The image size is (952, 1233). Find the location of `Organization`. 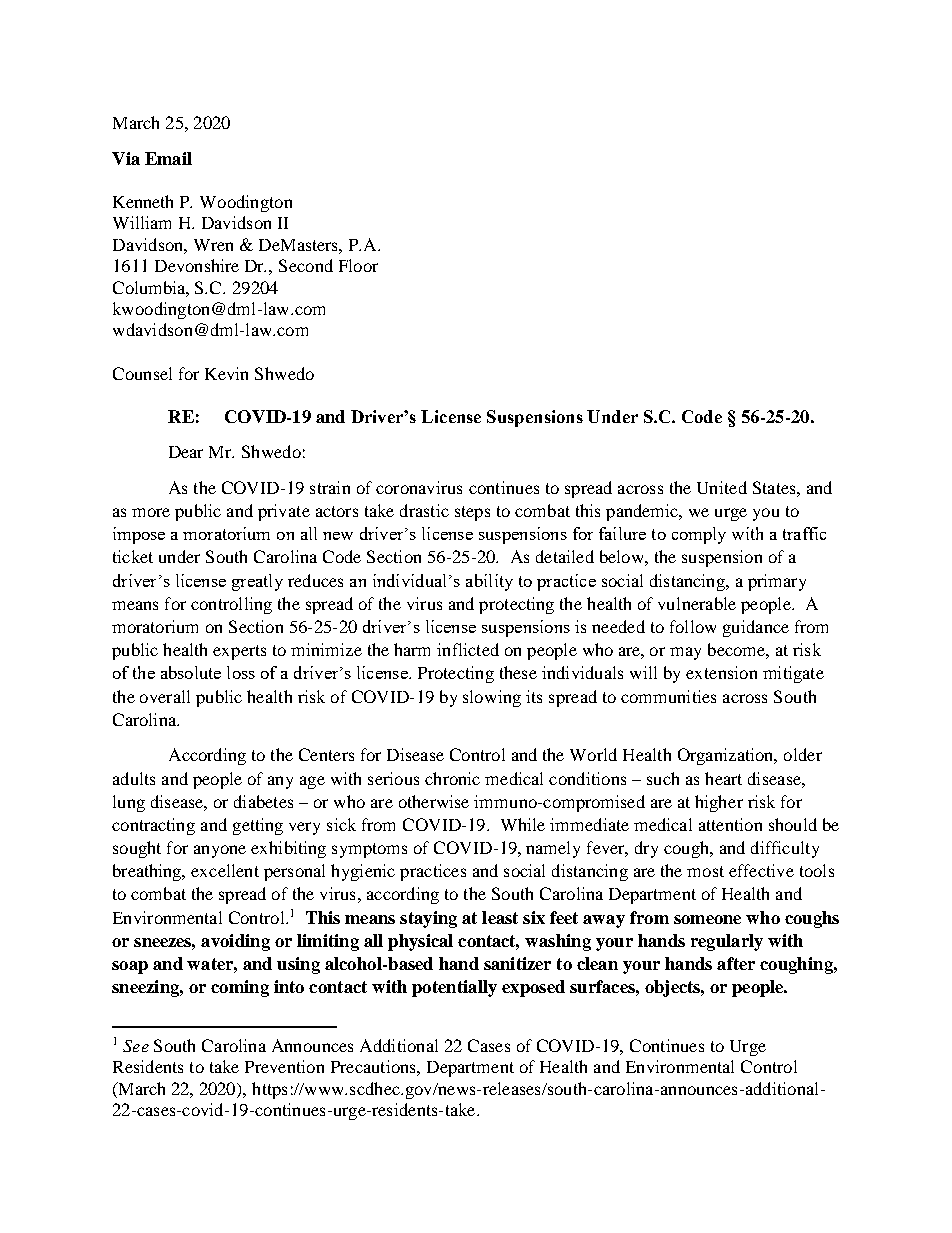

Organization is located at coordinates (727, 756).
